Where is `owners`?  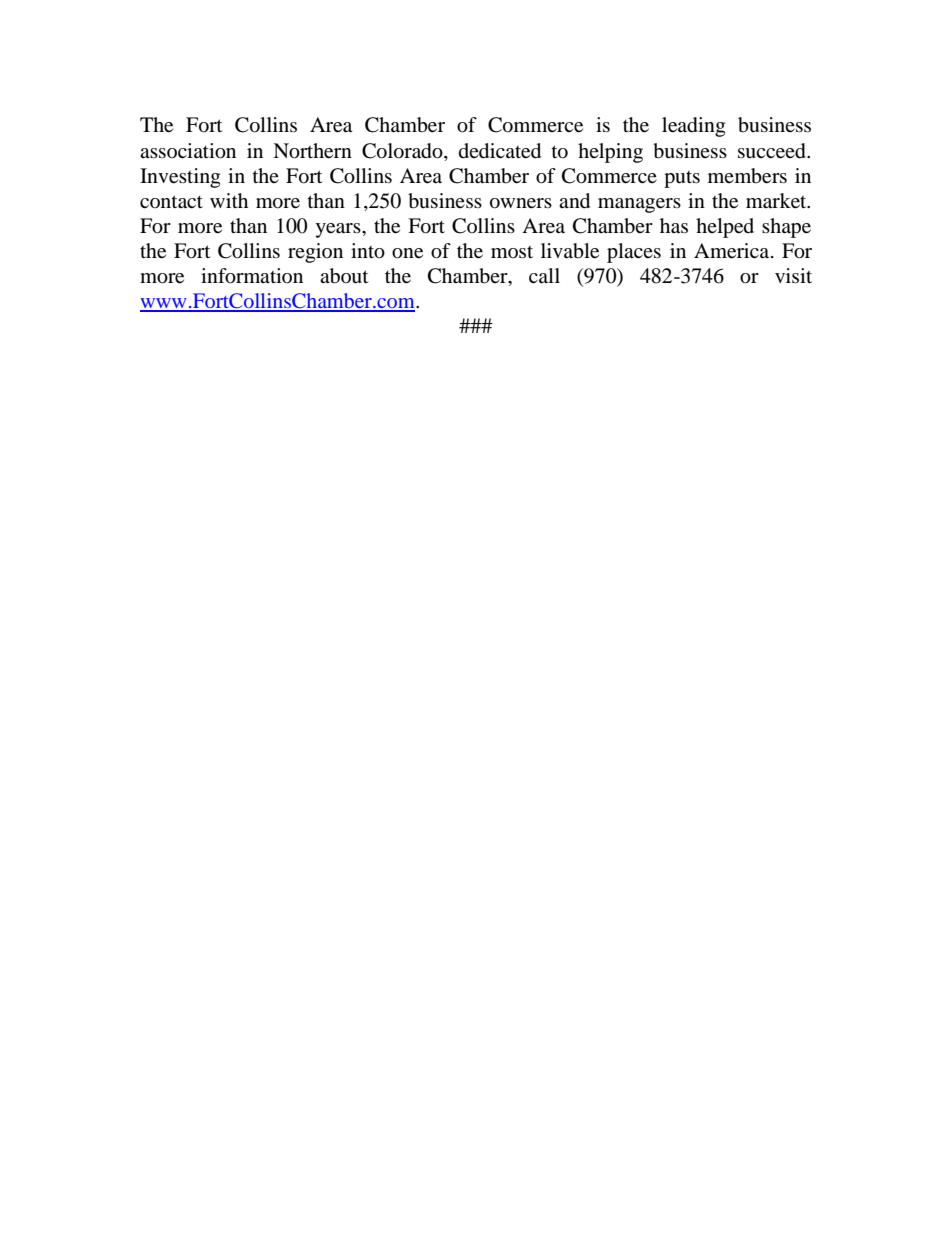 owners is located at coordinates (521, 203).
